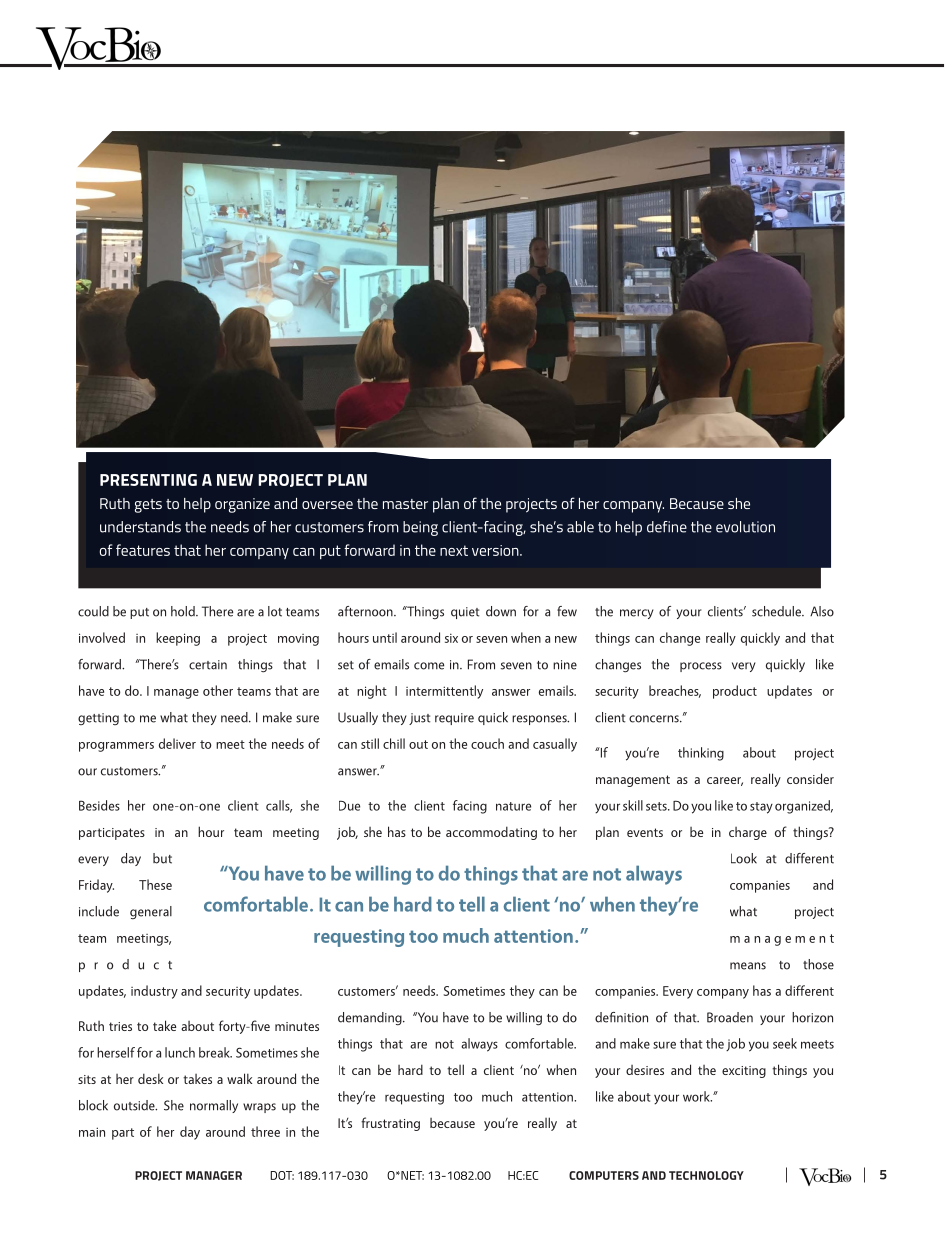 The width and height of the screenshot is (952, 1233). Describe the element at coordinates (390, 1124) in the screenshot. I see `frustrating` at that location.
